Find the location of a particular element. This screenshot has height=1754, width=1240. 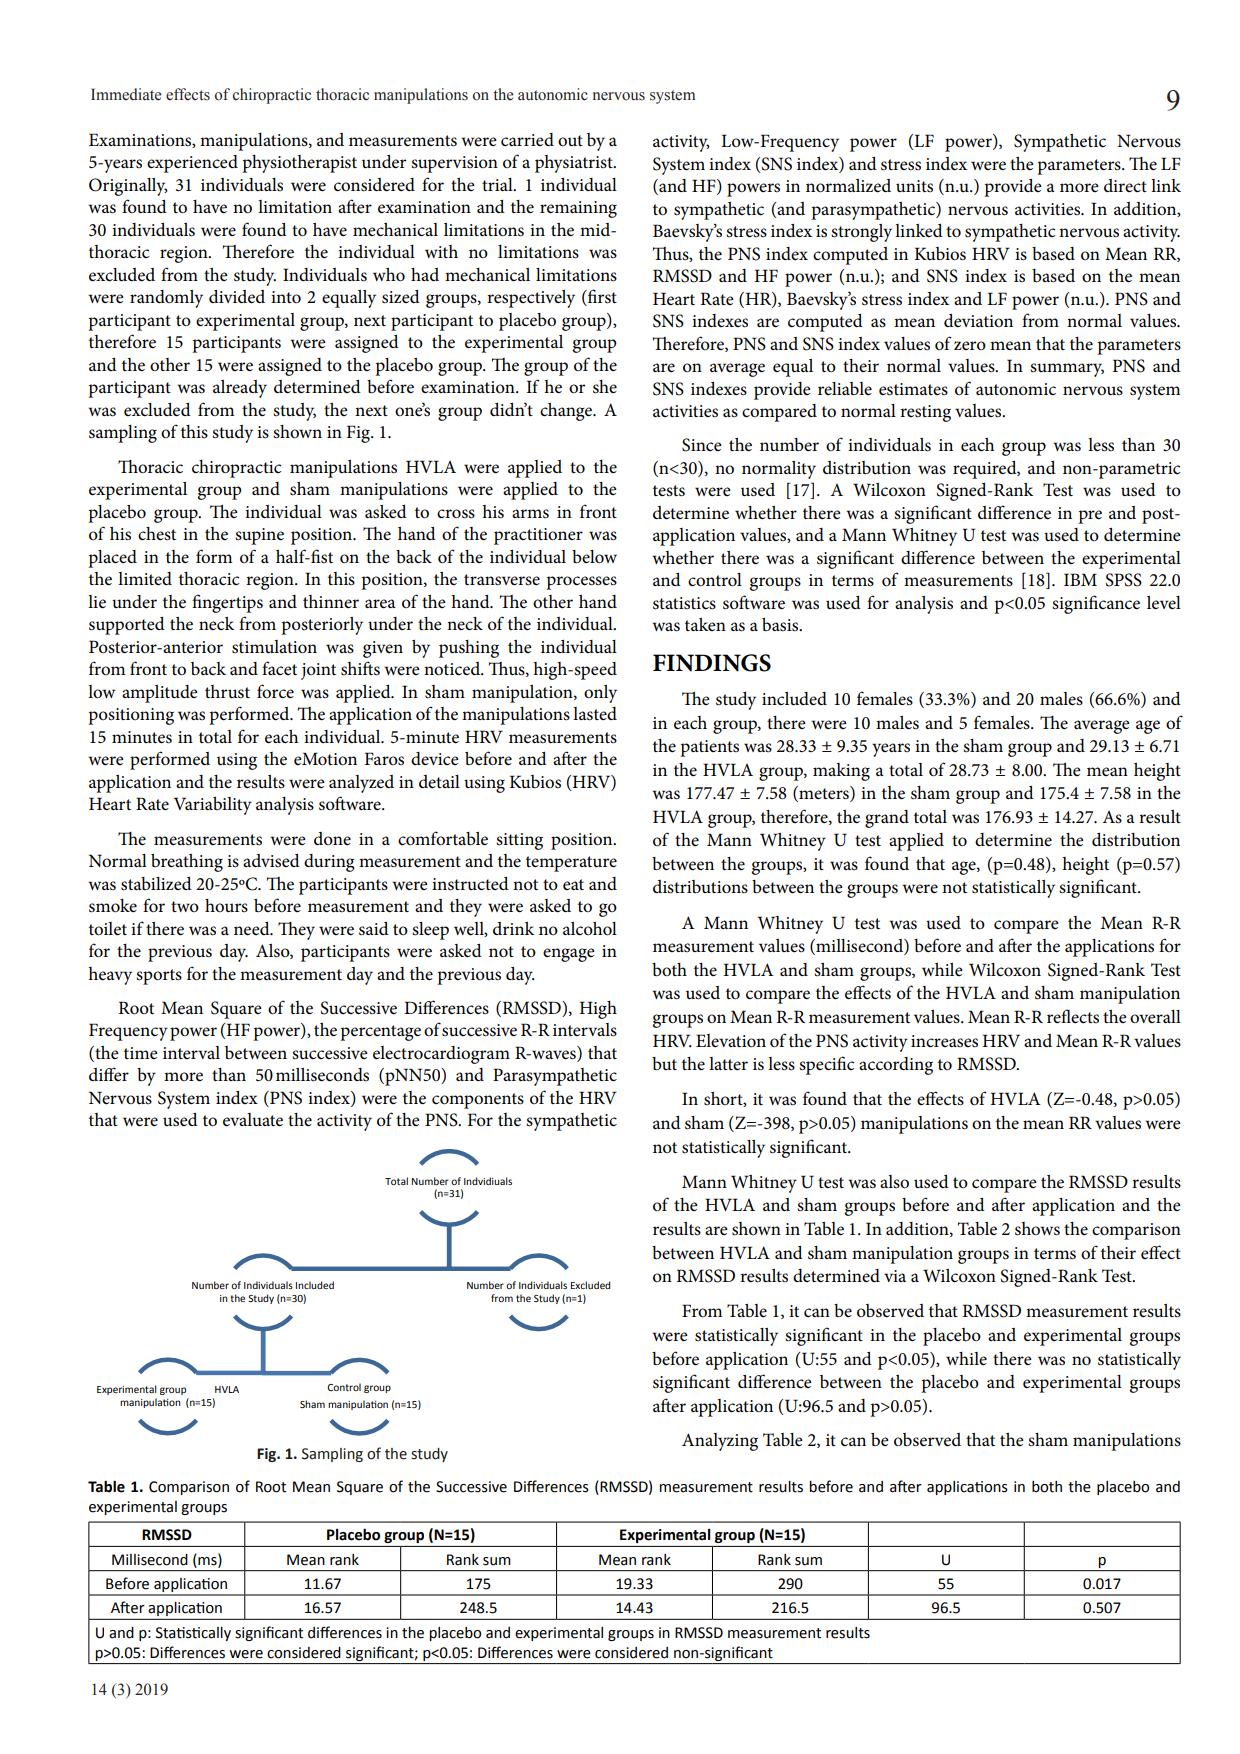

alcohol is located at coordinates (590, 929).
